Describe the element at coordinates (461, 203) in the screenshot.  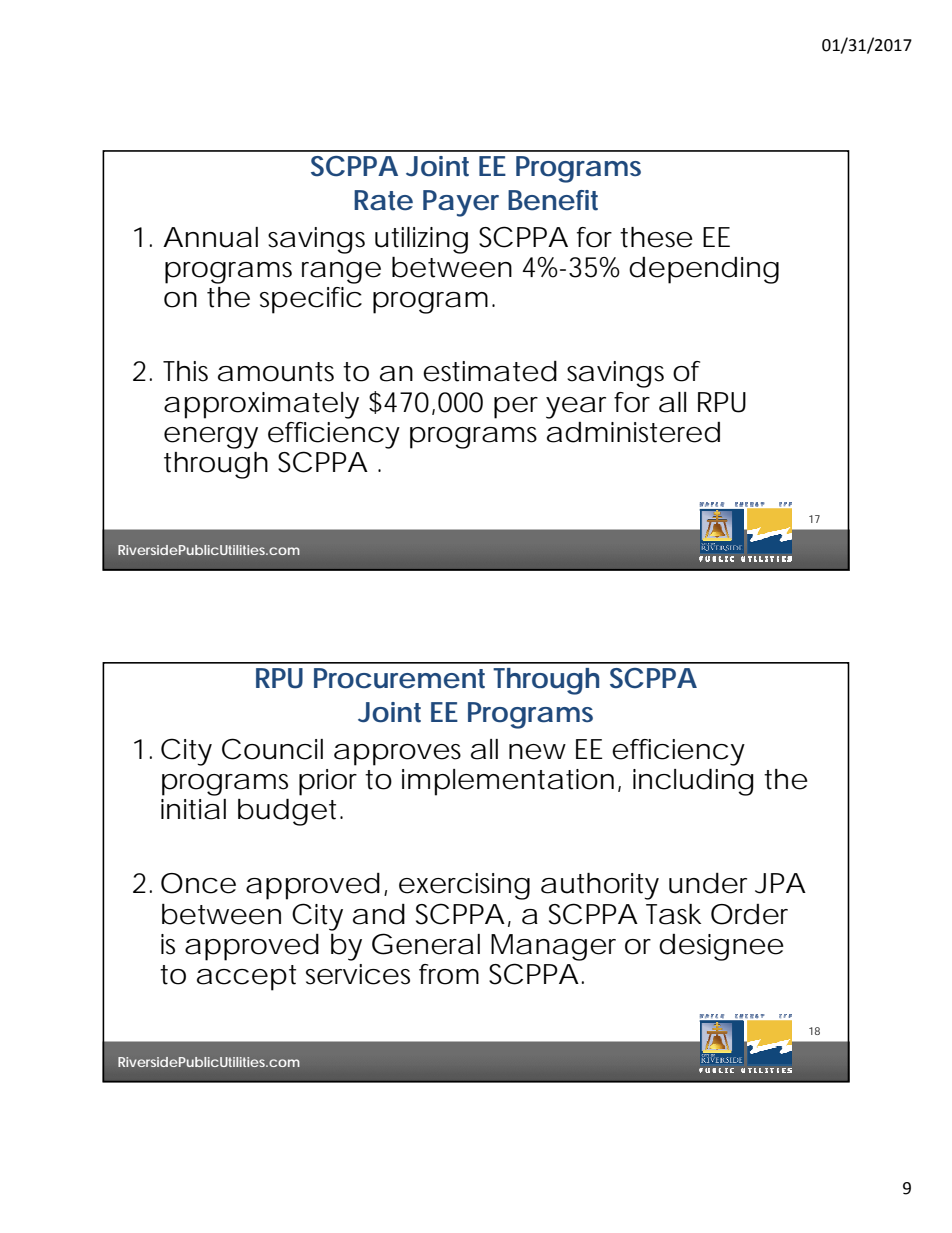
I see `Payer` at that location.
